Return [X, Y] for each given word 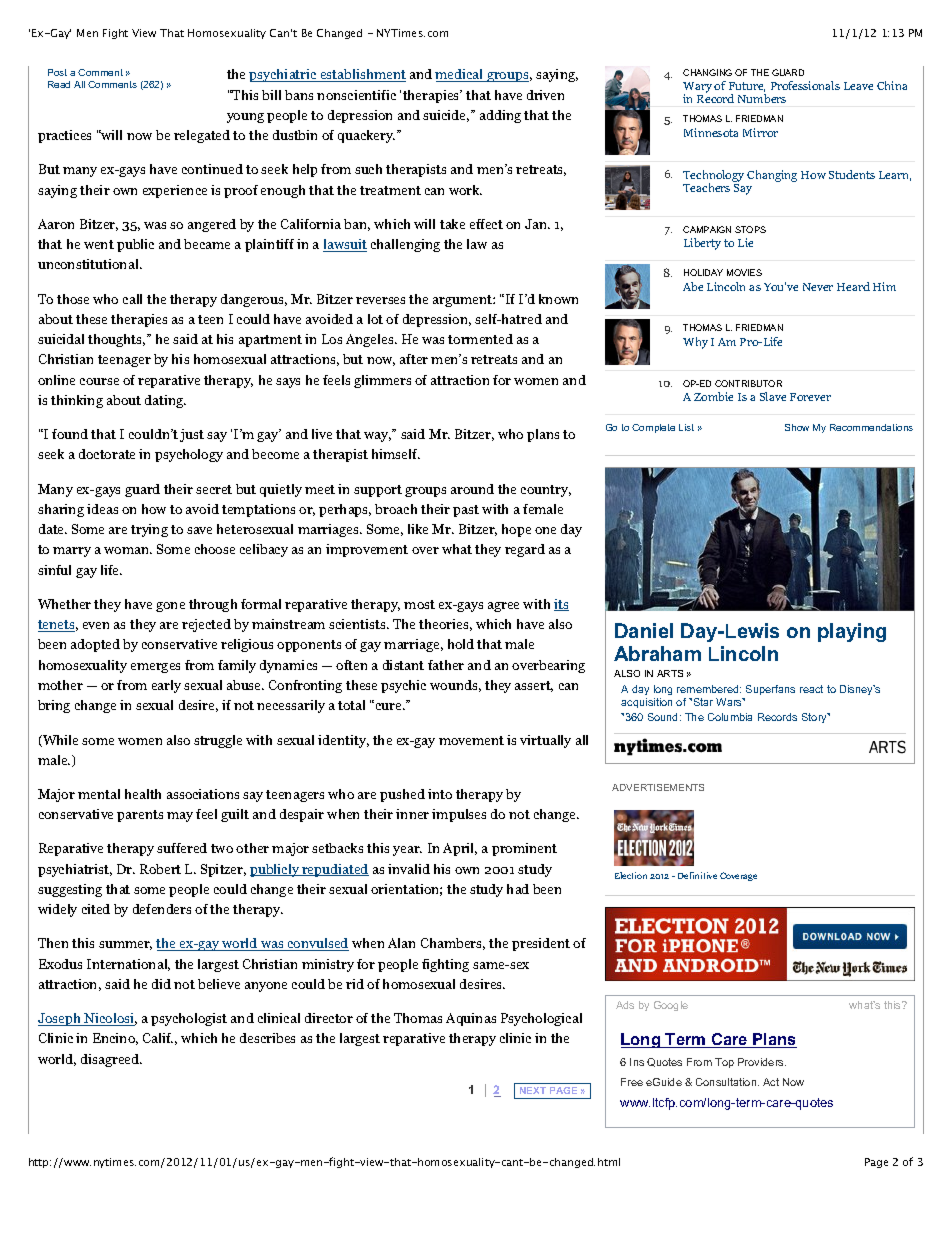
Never [818, 287]
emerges [155, 668]
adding [500, 116]
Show [797, 427]
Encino [115, 1039]
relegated [202, 136]
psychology [189, 455]
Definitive [697, 875]
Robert [160, 869]
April [460, 849]
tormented [480, 339]
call [132, 299]
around [472, 489]
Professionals [805, 85]
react [811, 689]
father [446, 665]
